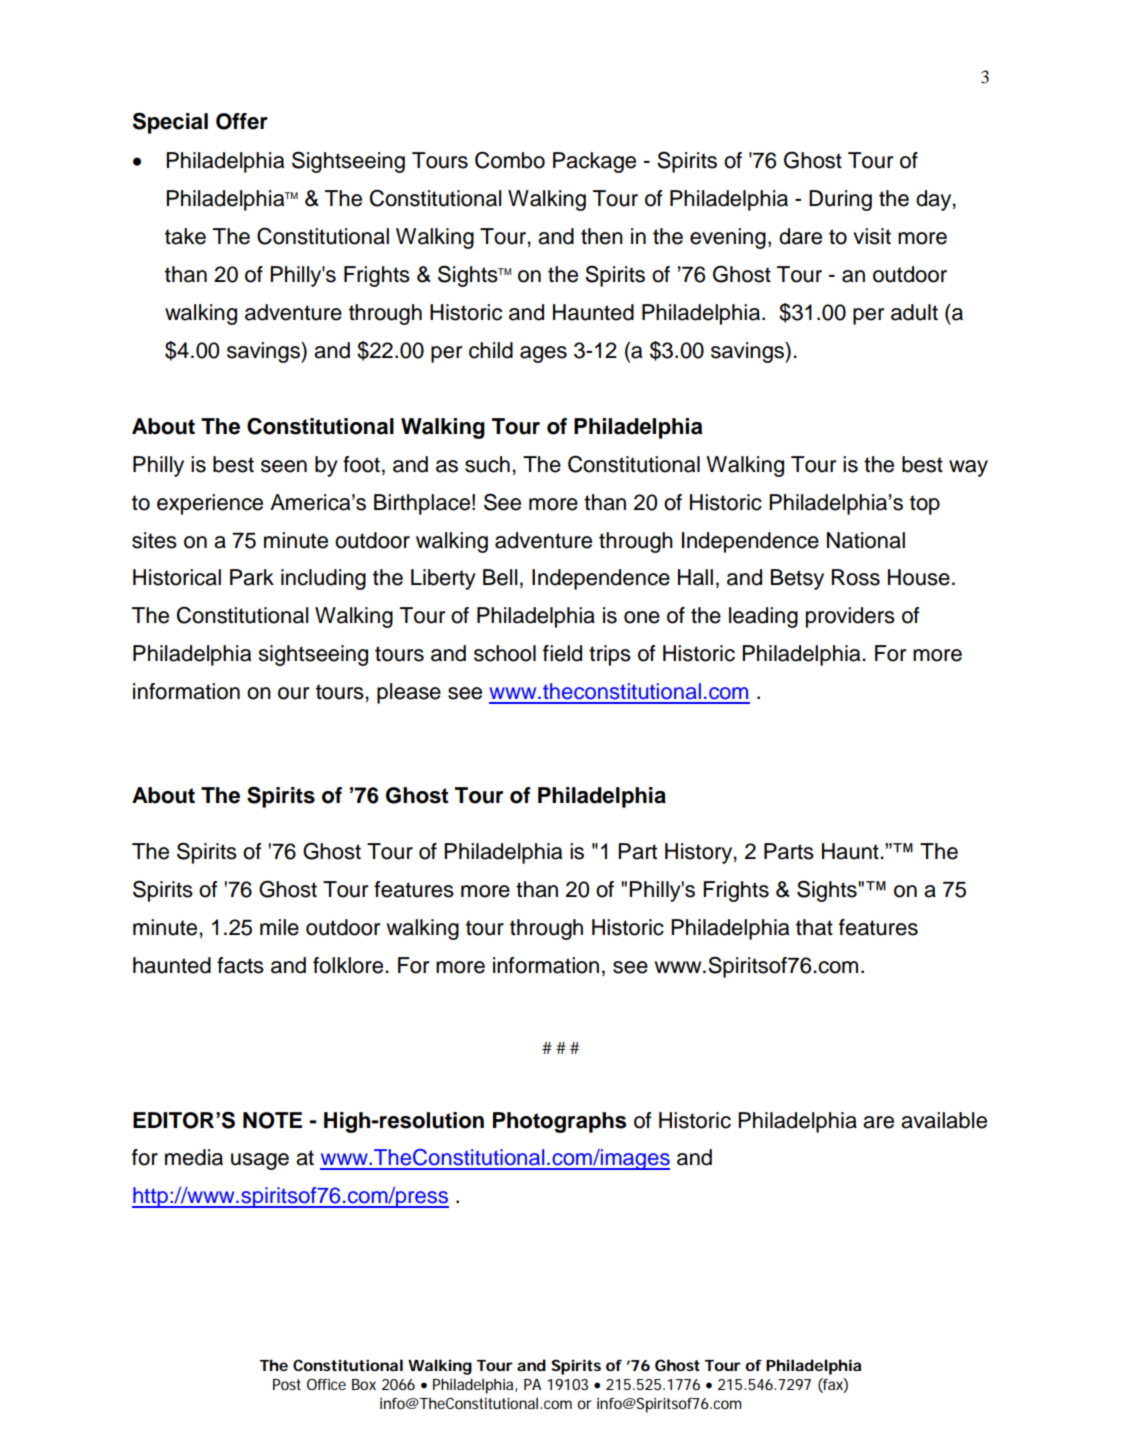 This page has height=1452, width=1122. I want to click on Package, so click(594, 162).
